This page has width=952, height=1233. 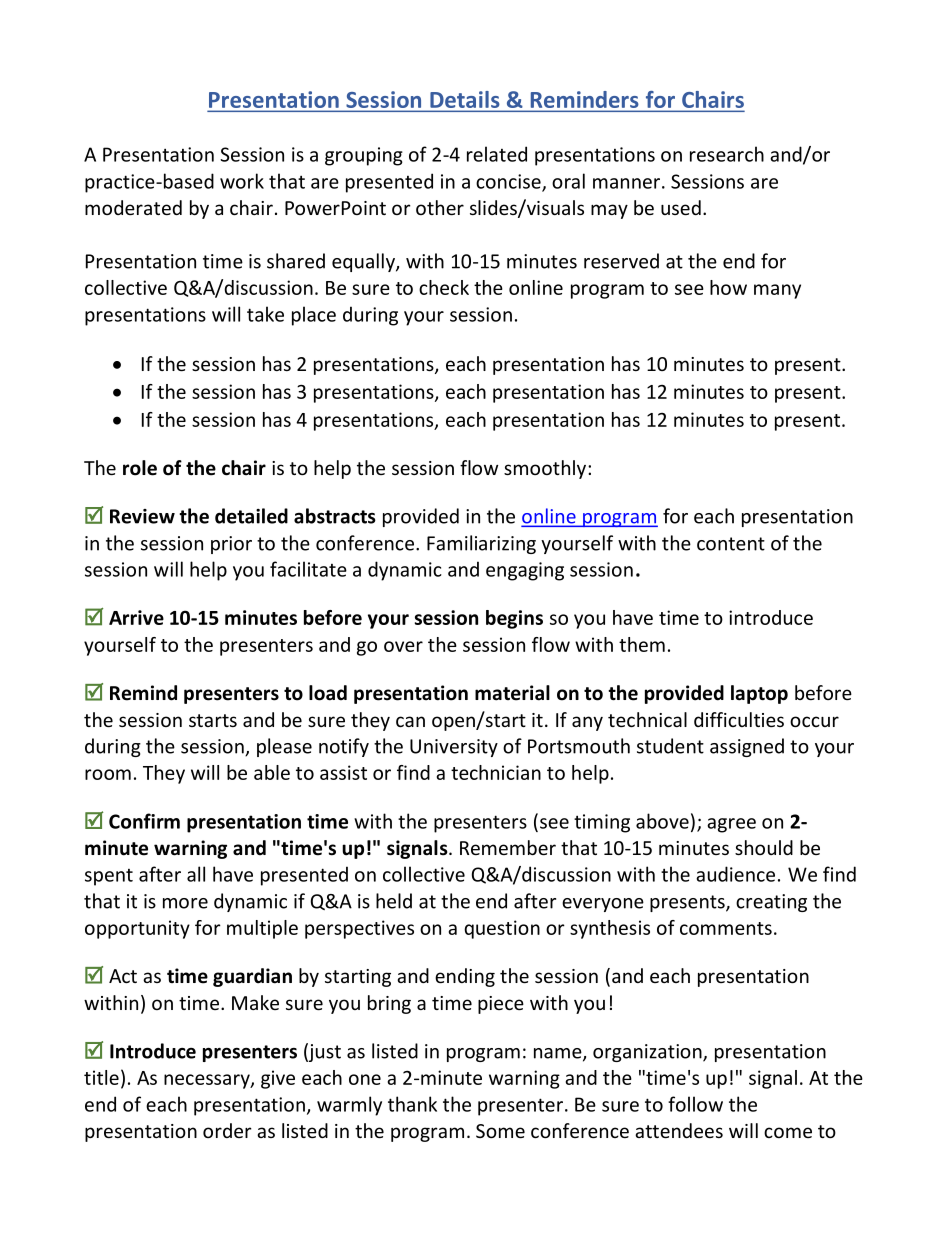 I want to click on work, so click(x=242, y=181).
